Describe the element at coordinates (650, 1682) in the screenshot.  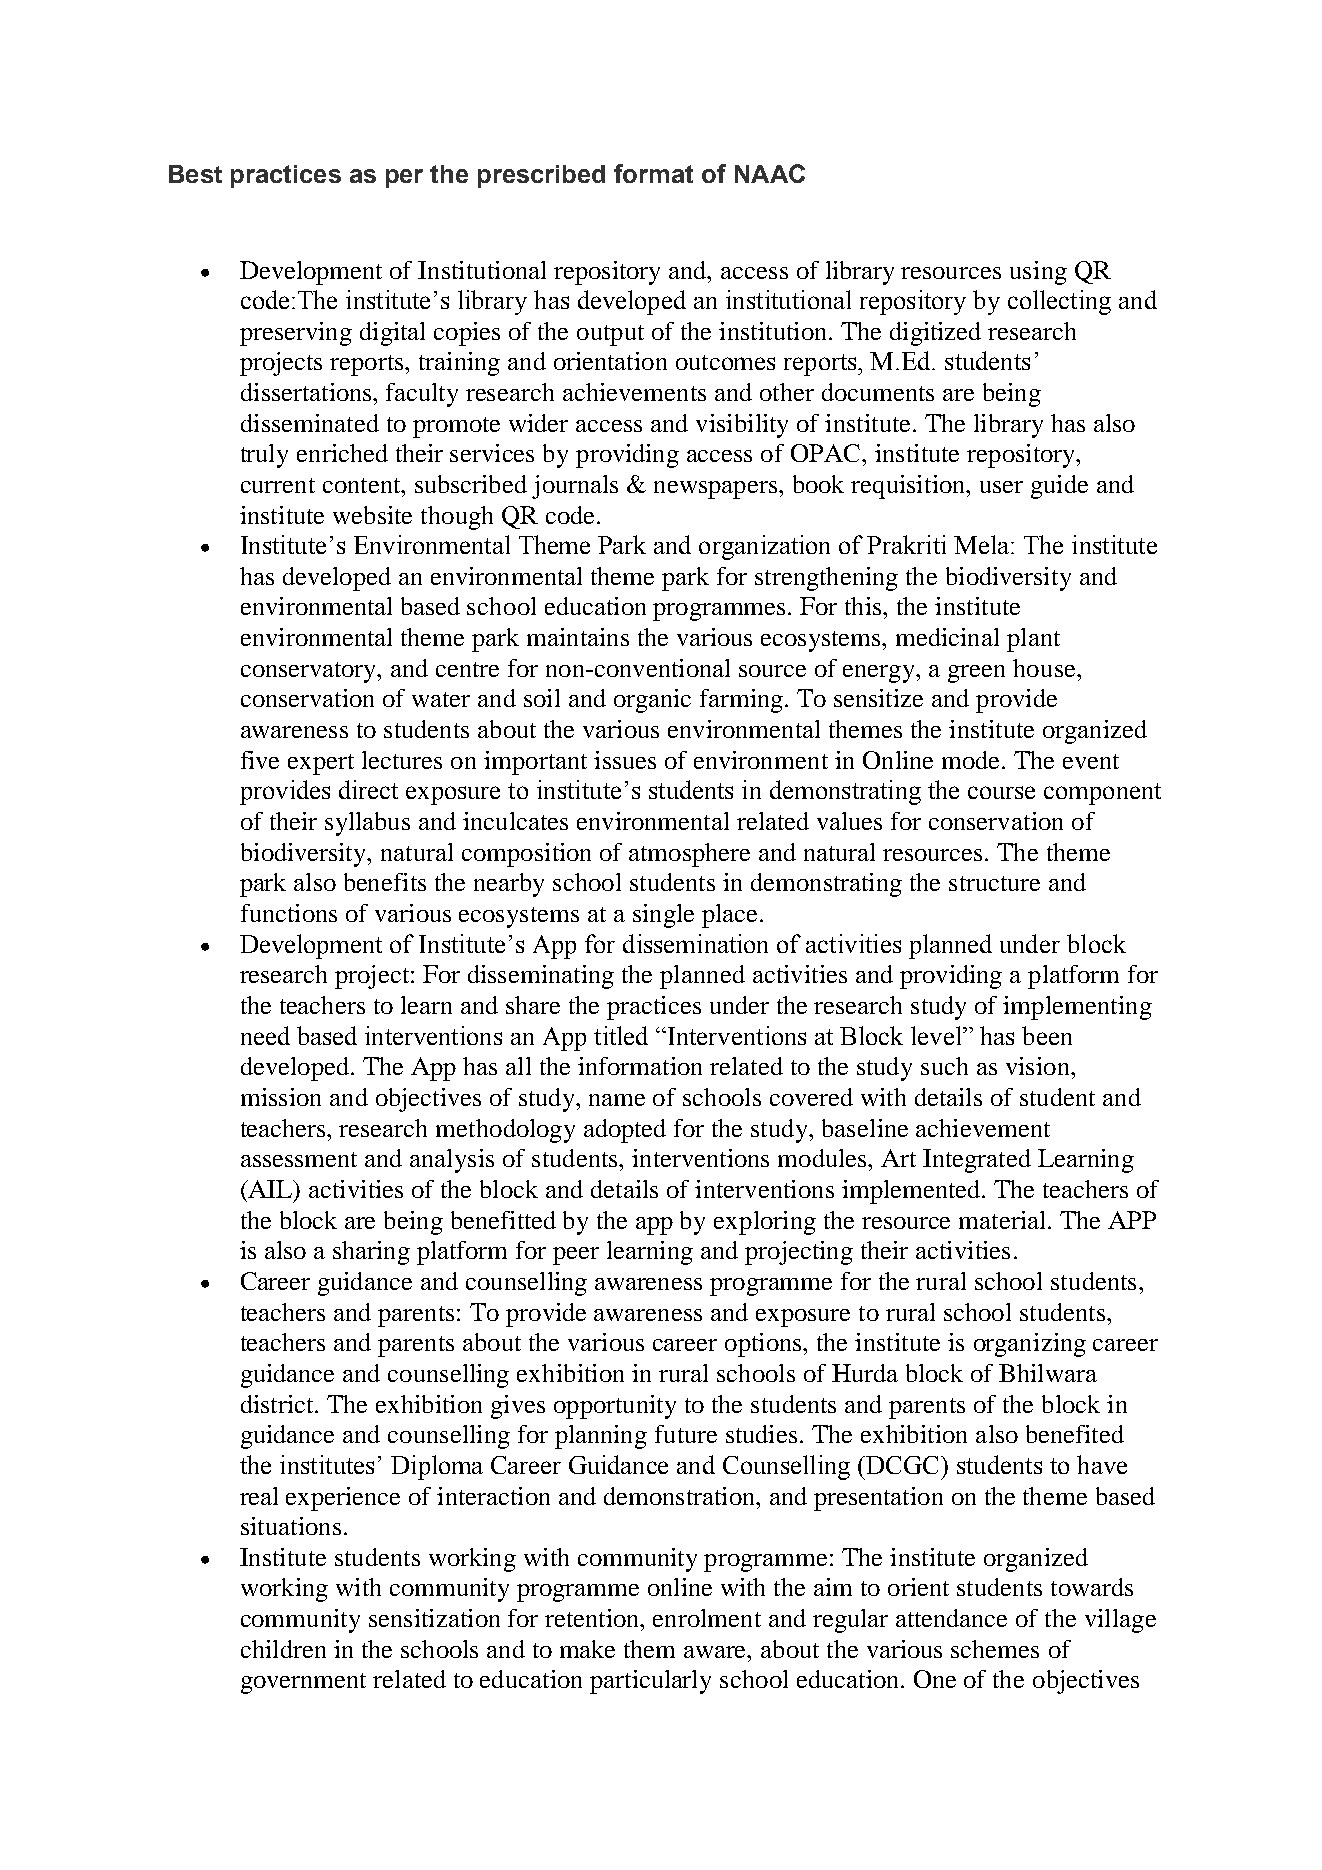
I see `particularly` at that location.
